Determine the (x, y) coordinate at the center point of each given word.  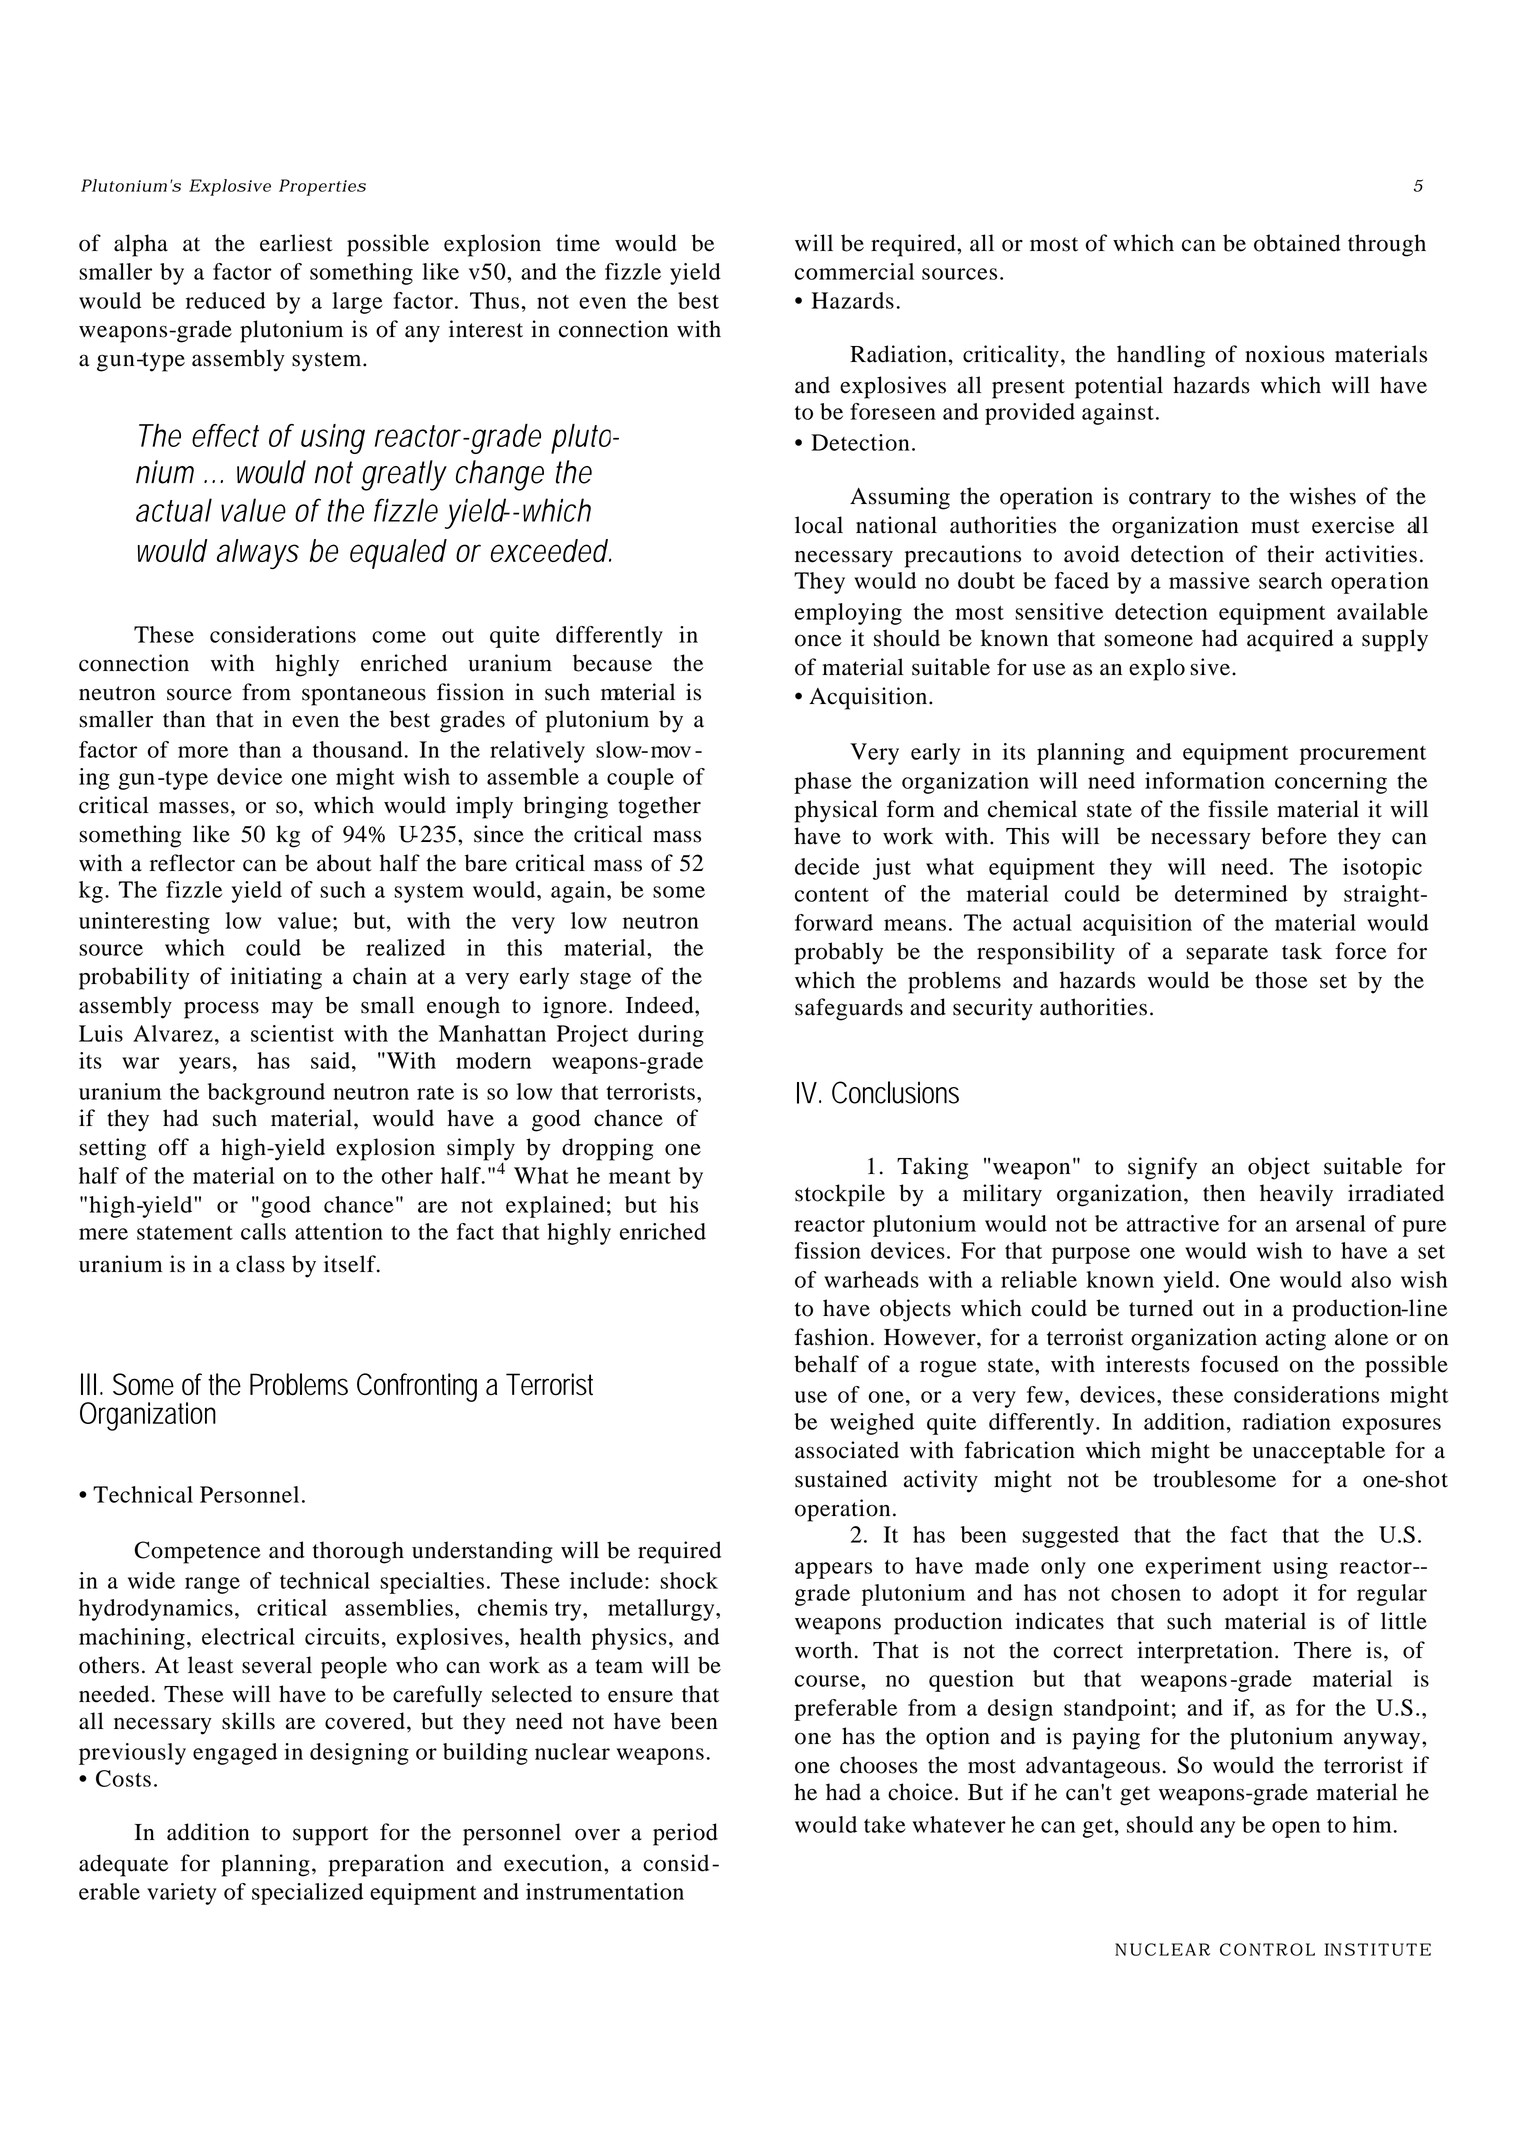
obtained (1297, 243)
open (1296, 1829)
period (685, 1834)
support (331, 1836)
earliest (296, 243)
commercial (854, 271)
